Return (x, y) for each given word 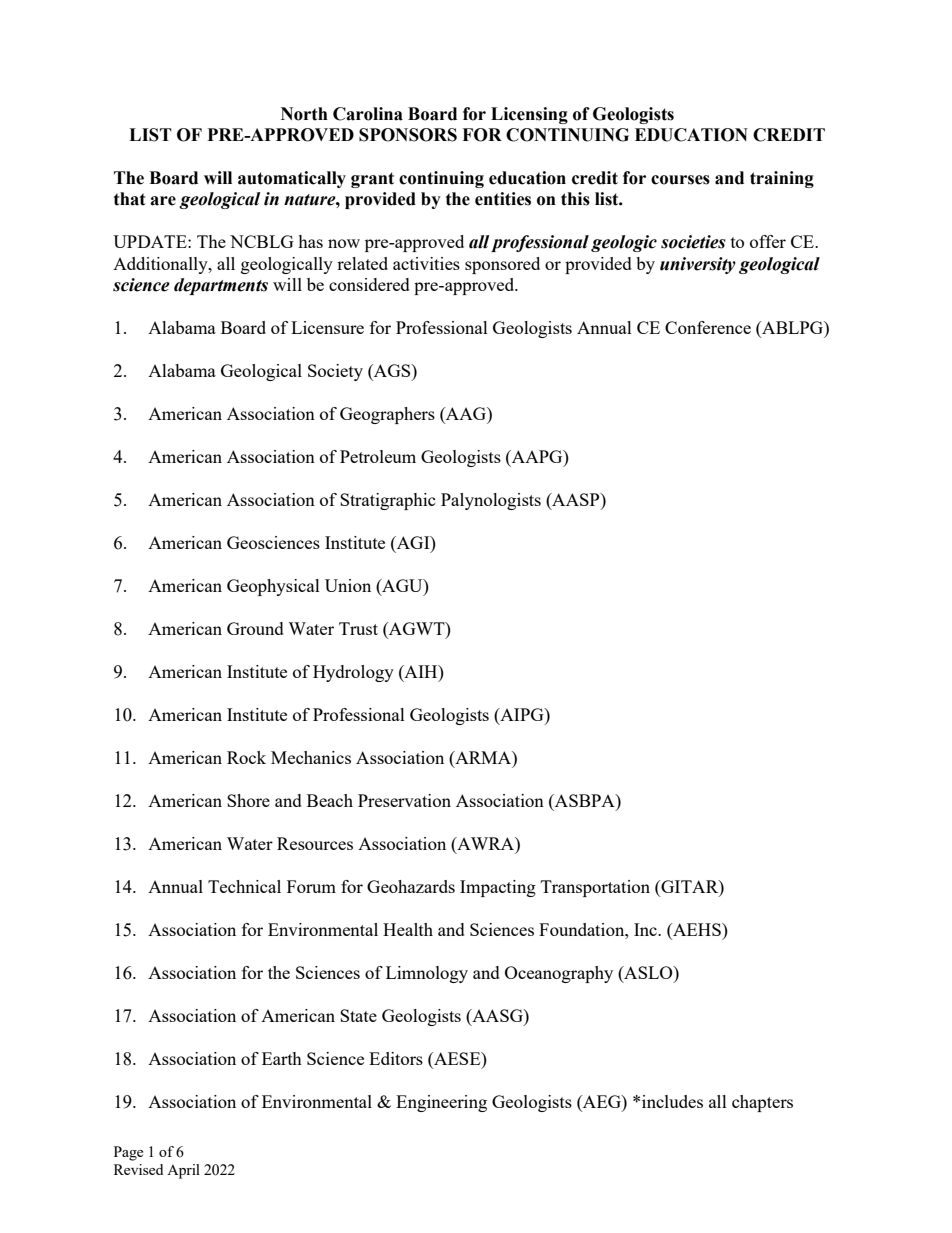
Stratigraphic (388, 501)
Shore (248, 800)
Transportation (595, 888)
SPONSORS (408, 135)
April (183, 1171)
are (163, 201)
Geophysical (273, 587)
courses (680, 180)
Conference (708, 327)
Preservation (404, 800)
